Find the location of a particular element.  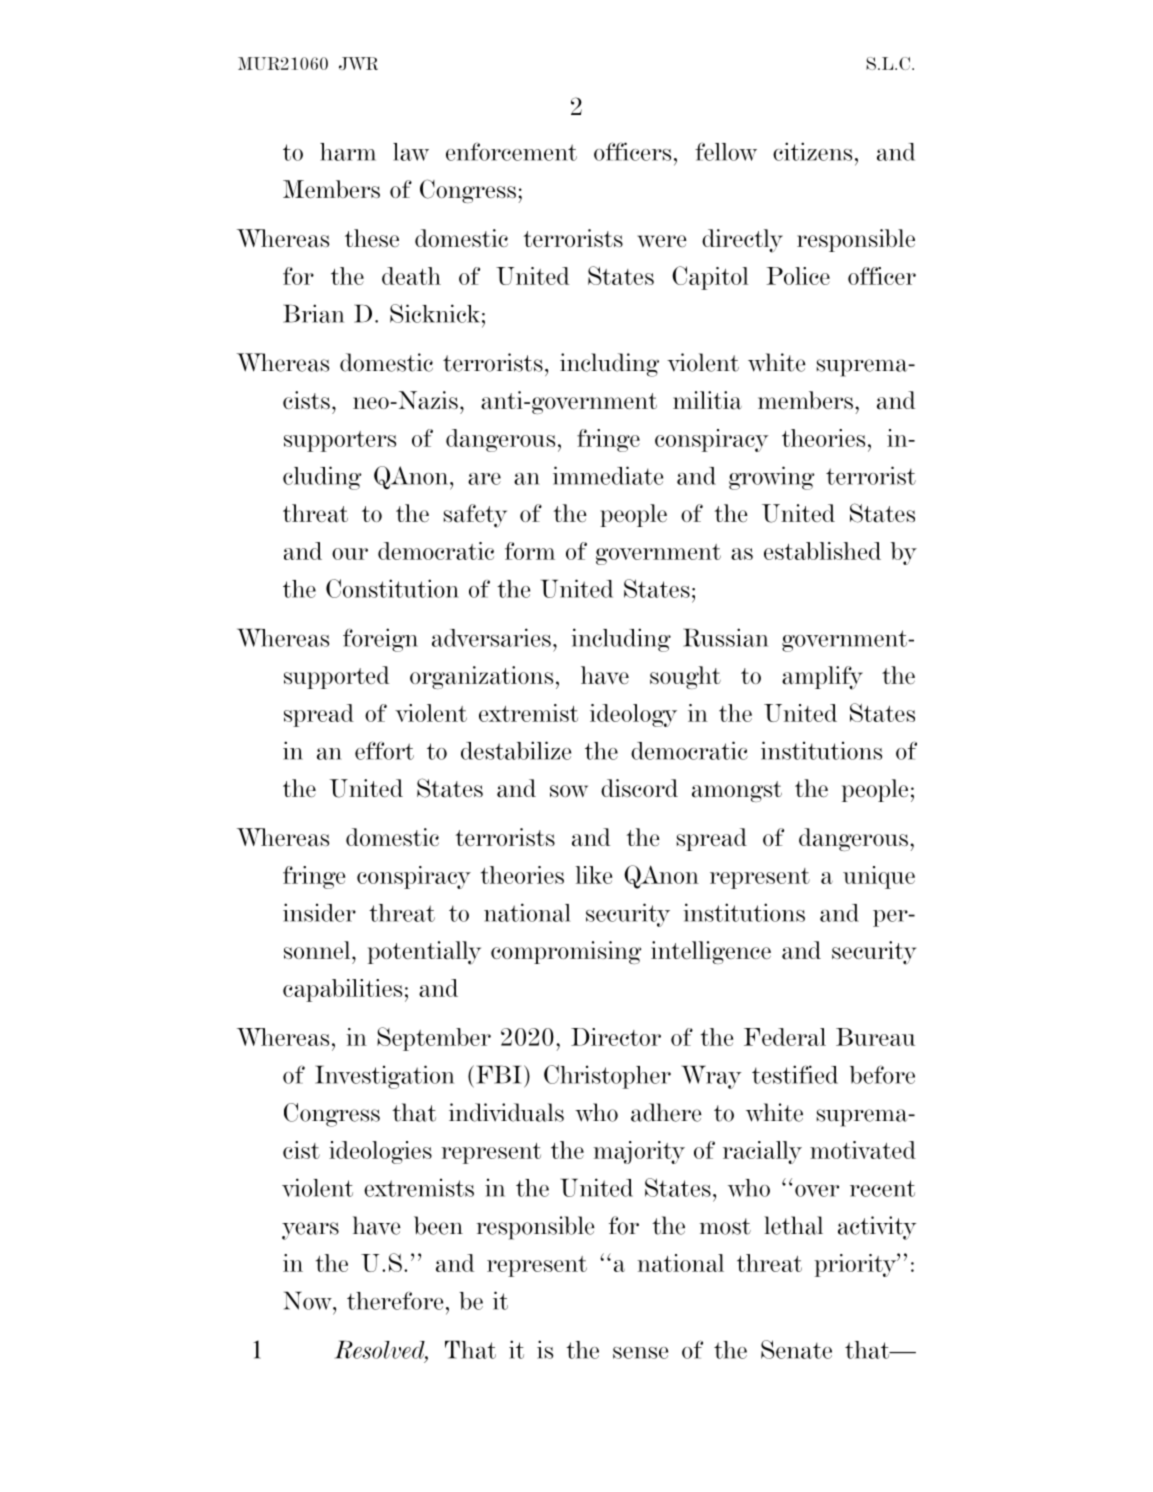

citizens is located at coordinates (812, 151).
